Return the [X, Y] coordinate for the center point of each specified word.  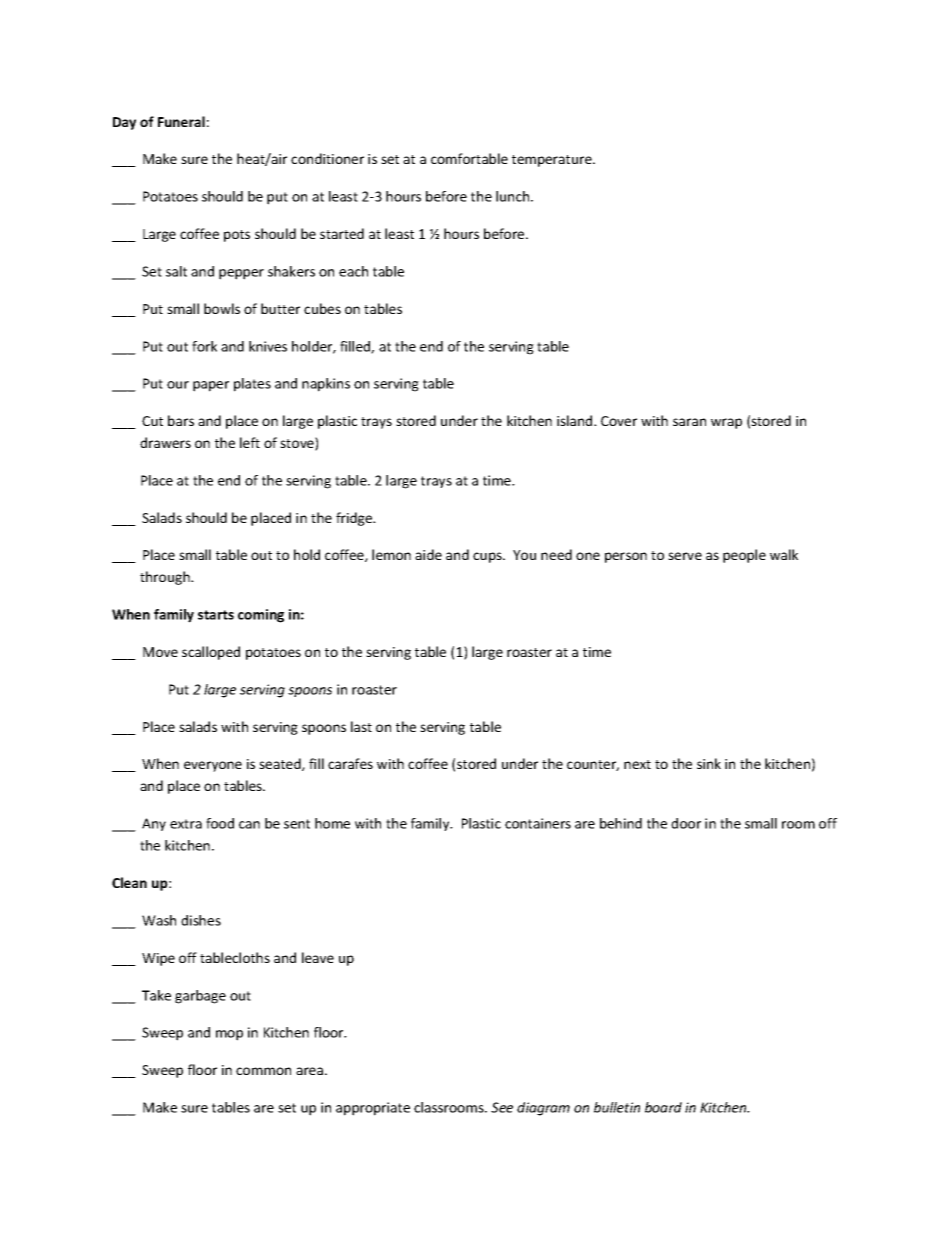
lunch [514, 196]
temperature [553, 161]
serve [685, 556]
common [263, 1071]
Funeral [181, 121]
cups [488, 557]
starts [216, 615]
